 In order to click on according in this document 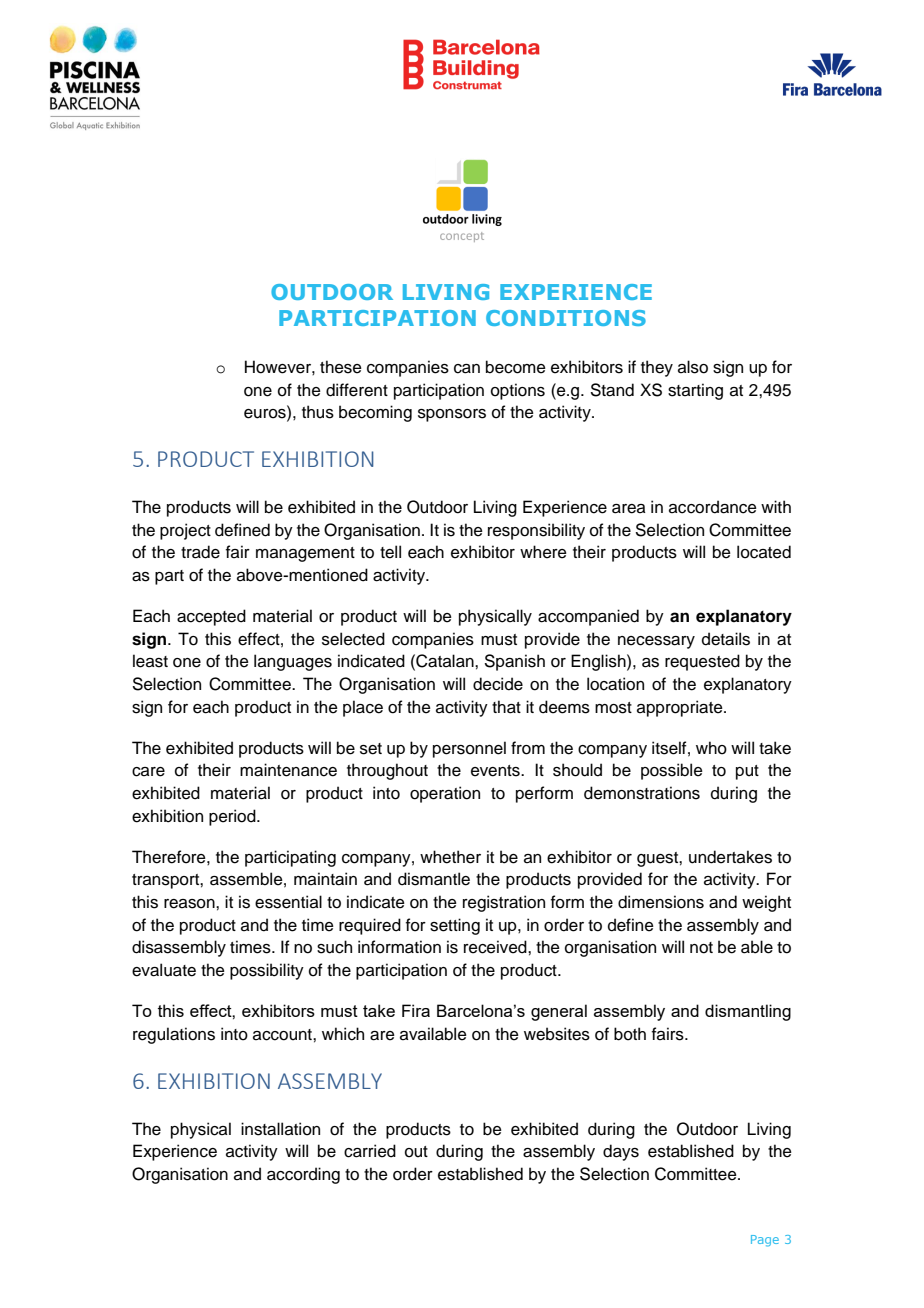, I will do `click(303, 1175)`.
